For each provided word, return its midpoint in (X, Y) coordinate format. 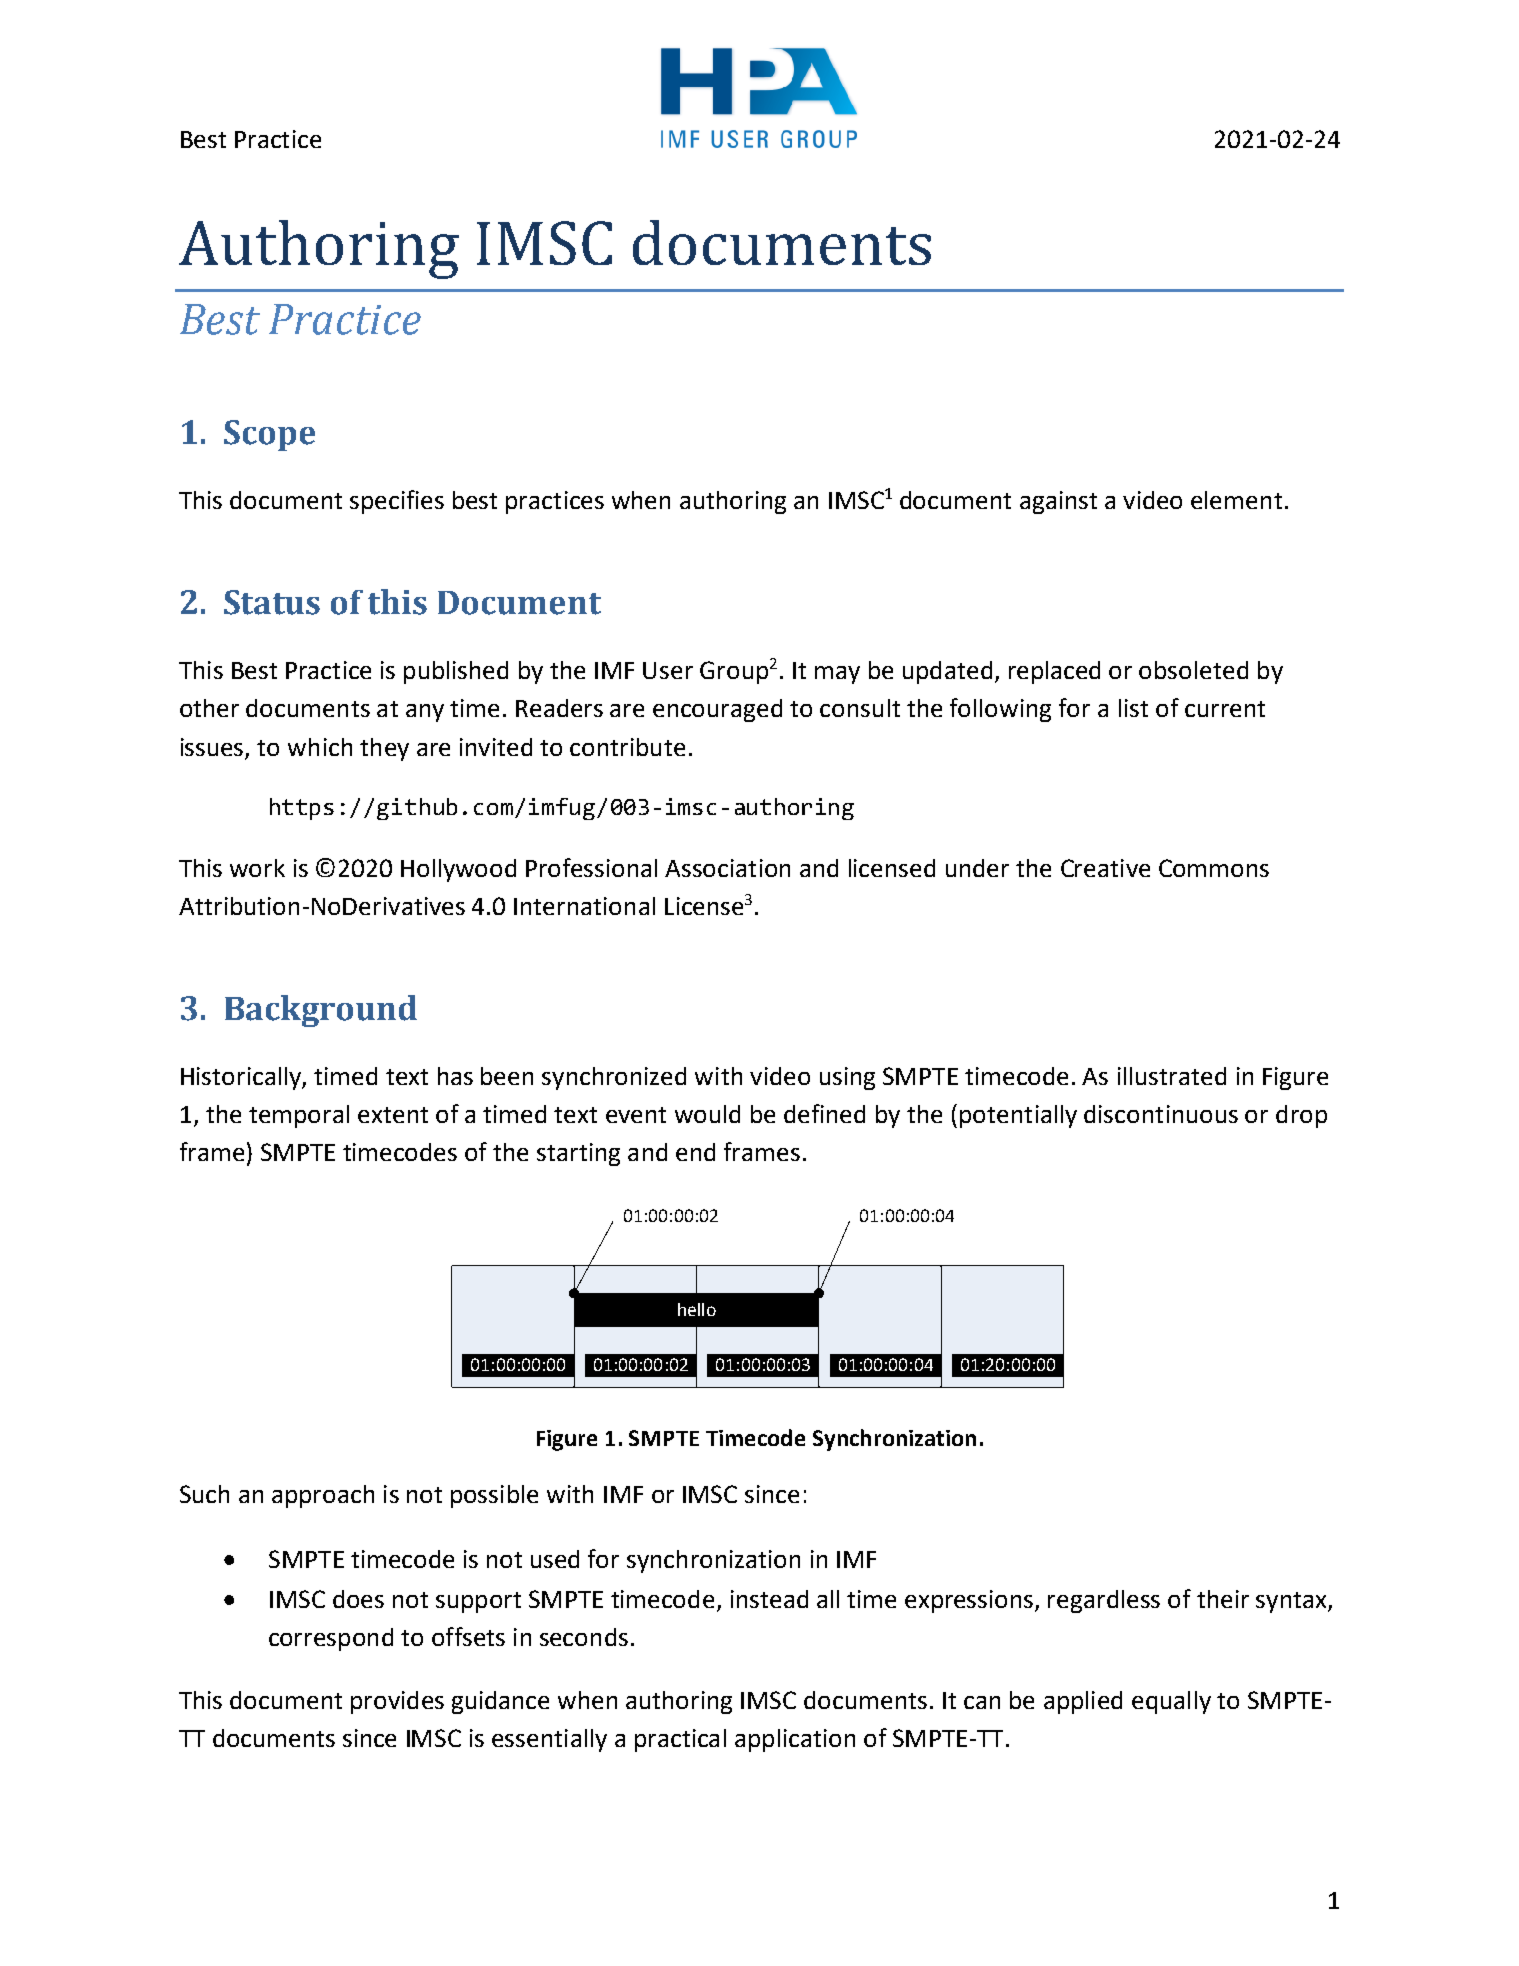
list (1133, 708)
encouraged (717, 710)
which (320, 747)
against (1058, 502)
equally (1171, 1702)
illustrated (1172, 1076)
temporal (299, 1116)
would (707, 1114)
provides (397, 1702)
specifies (397, 502)
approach (323, 1496)
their (1223, 1599)
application (795, 1740)
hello (697, 1309)
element (1236, 500)
